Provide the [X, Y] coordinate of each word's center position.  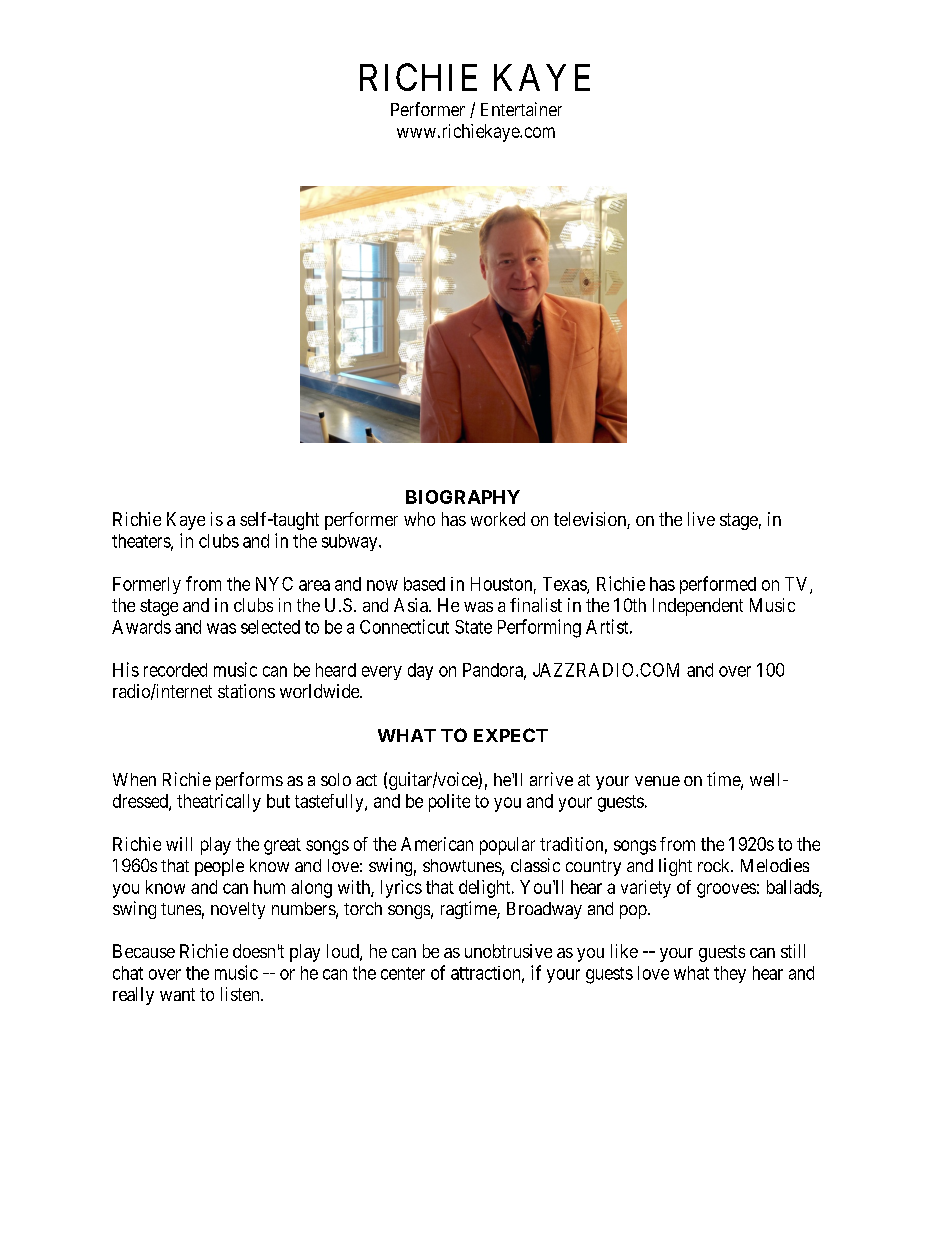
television [591, 520]
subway [351, 542]
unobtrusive [508, 951]
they [730, 974]
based [424, 584]
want [177, 994]
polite [449, 803]
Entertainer [521, 109]
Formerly [147, 585]
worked [498, 519]
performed [718, 585]
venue [657, 781]
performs [249, 781]
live [701, 519]
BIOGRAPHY [463, 497]
